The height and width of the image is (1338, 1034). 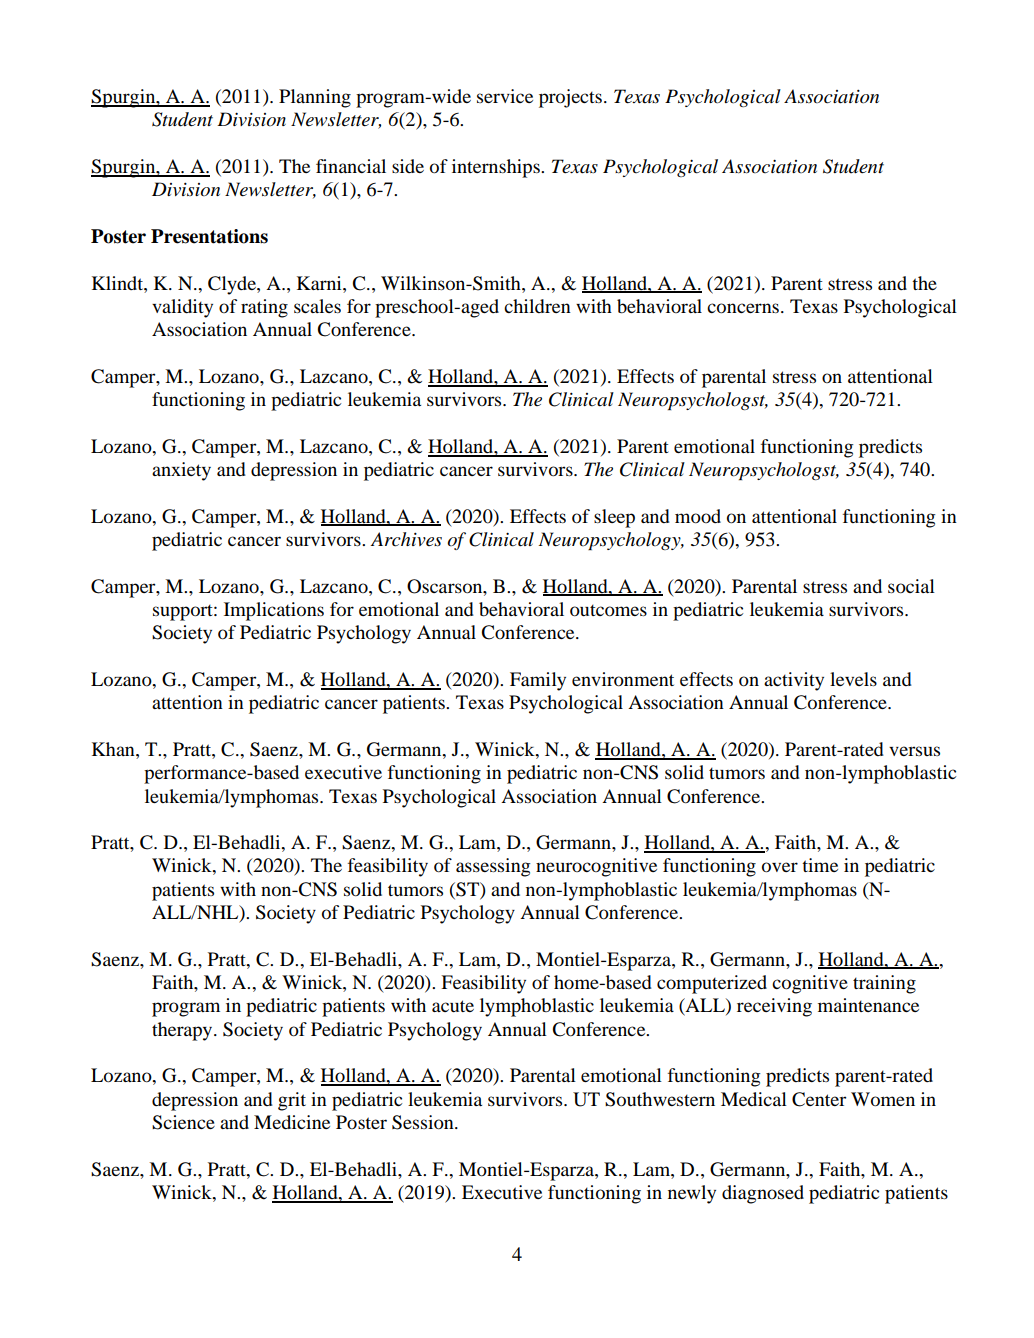 What do you see at coordinates (538, 681) in the image?
I see `Family` at bounding box center [538, 681].
